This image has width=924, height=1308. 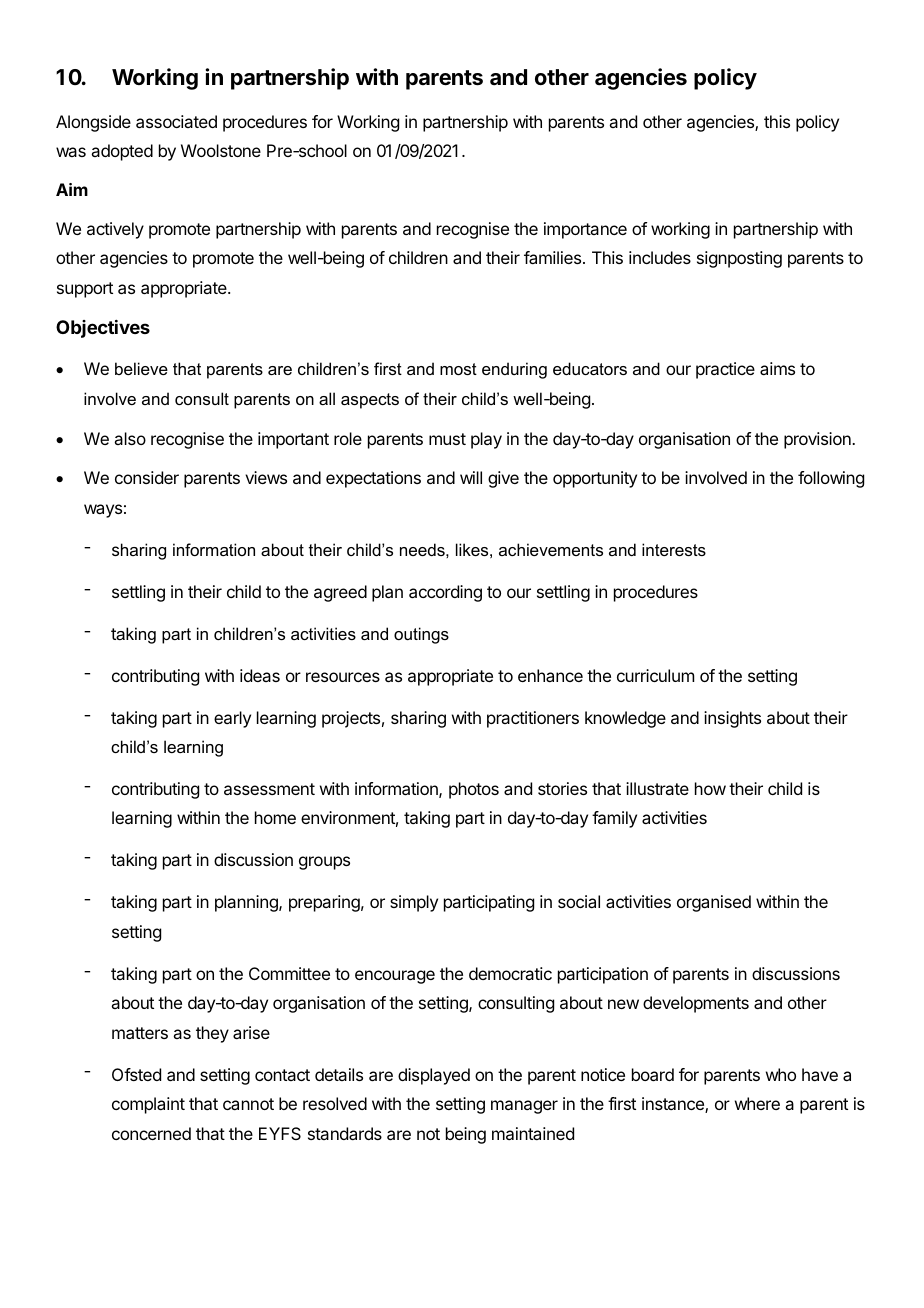 I want to click on will, so click(x=471, y=477).
